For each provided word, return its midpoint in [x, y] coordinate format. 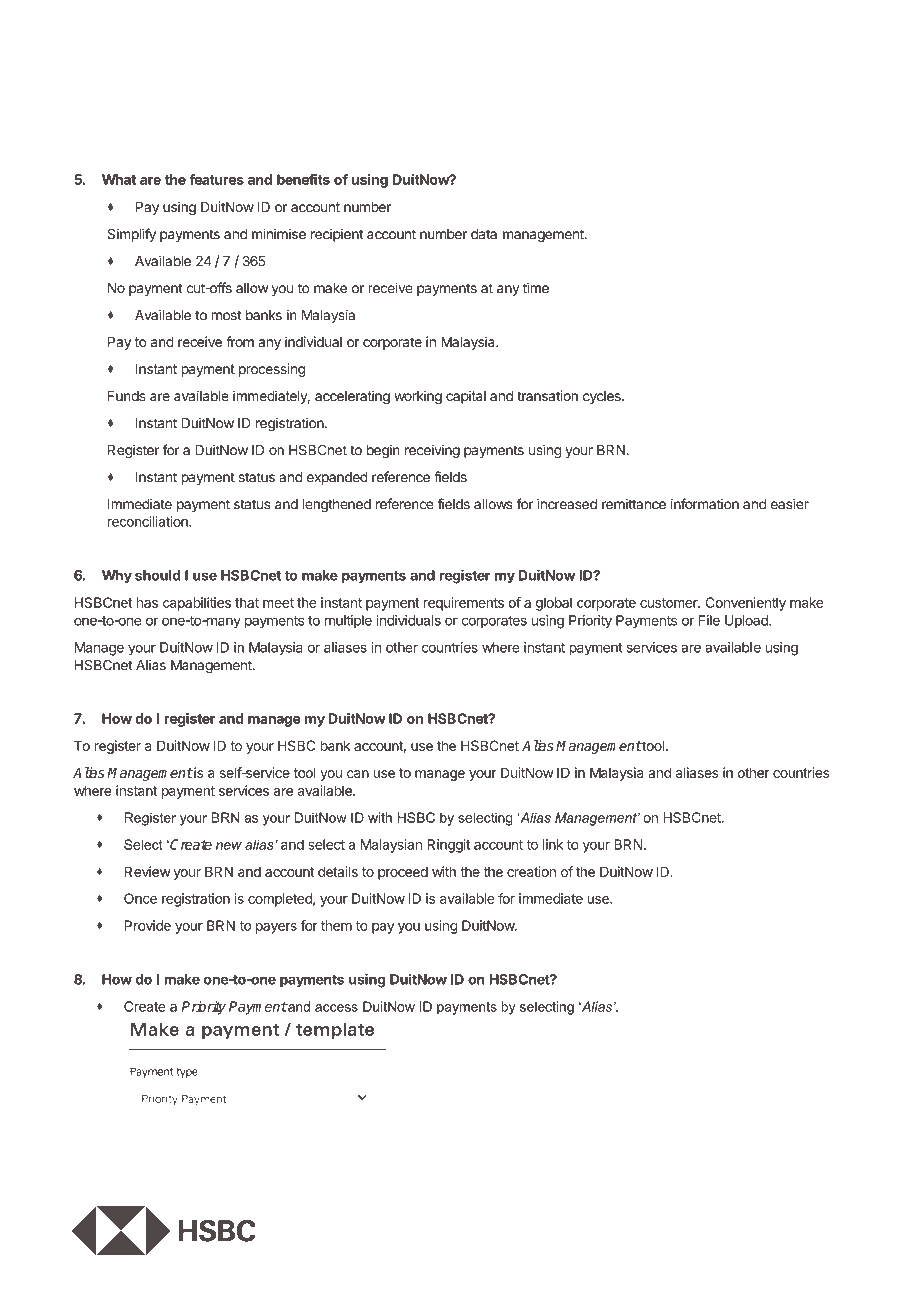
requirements [464, 604]
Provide [148, 925]
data [484, 234]
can [358, 774]
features [216, 179]
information [705, 504]
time [536, 288]
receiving [432, 451]
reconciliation [149, 521]
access [336, 1008]
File [709, 620]
